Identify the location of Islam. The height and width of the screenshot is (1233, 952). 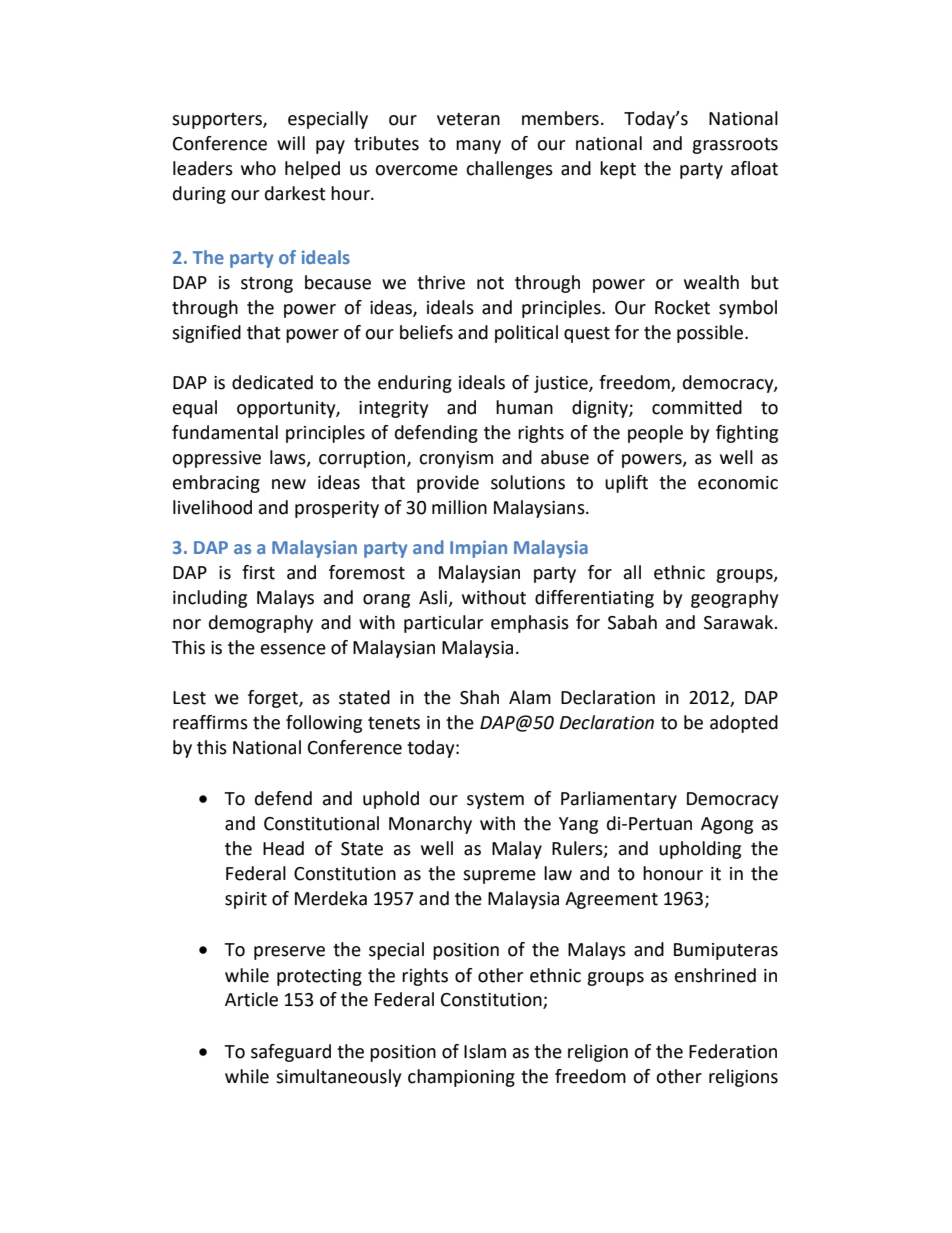
(485, 1051).
